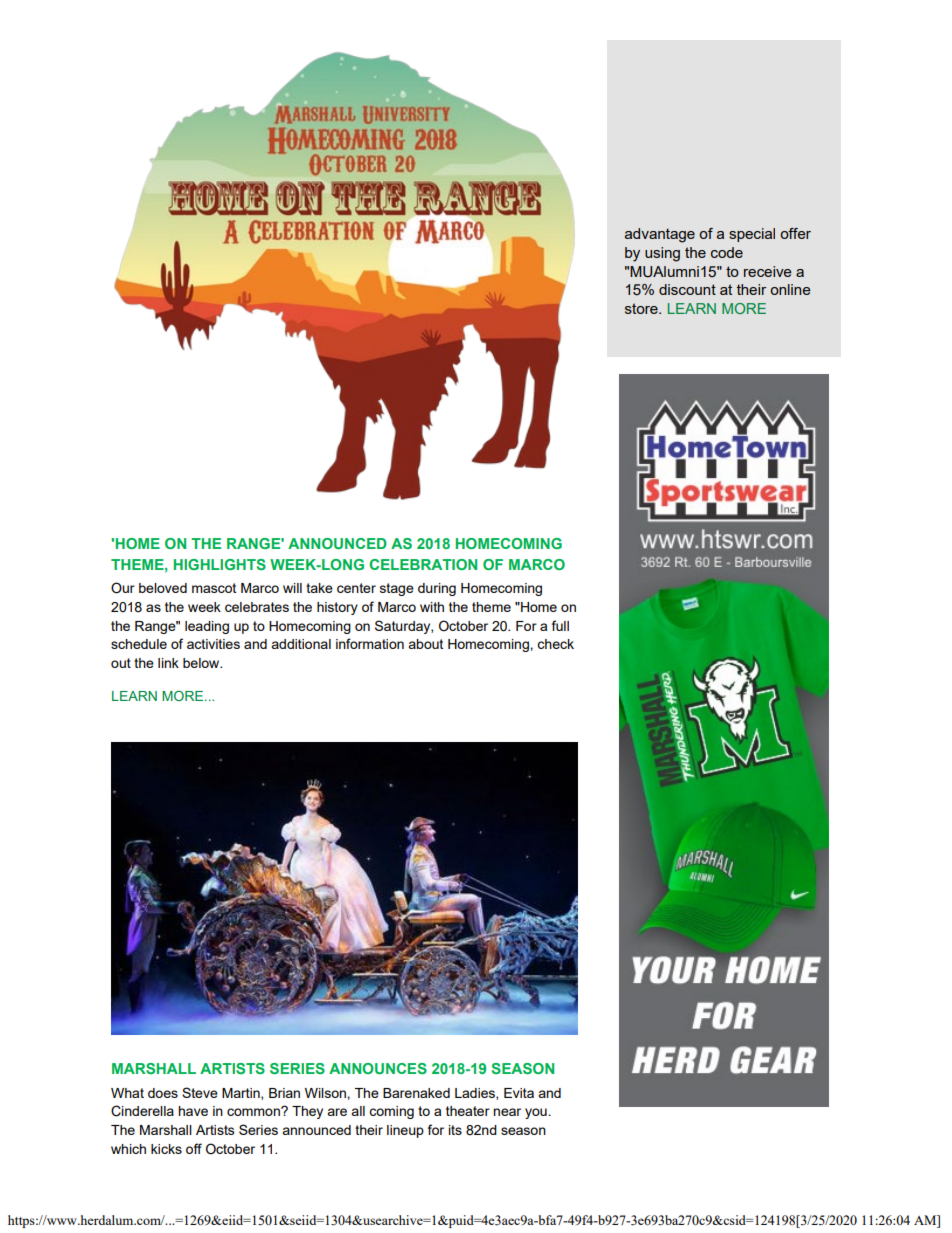  I want to click on CELEBRATION, so click(423, 564).
